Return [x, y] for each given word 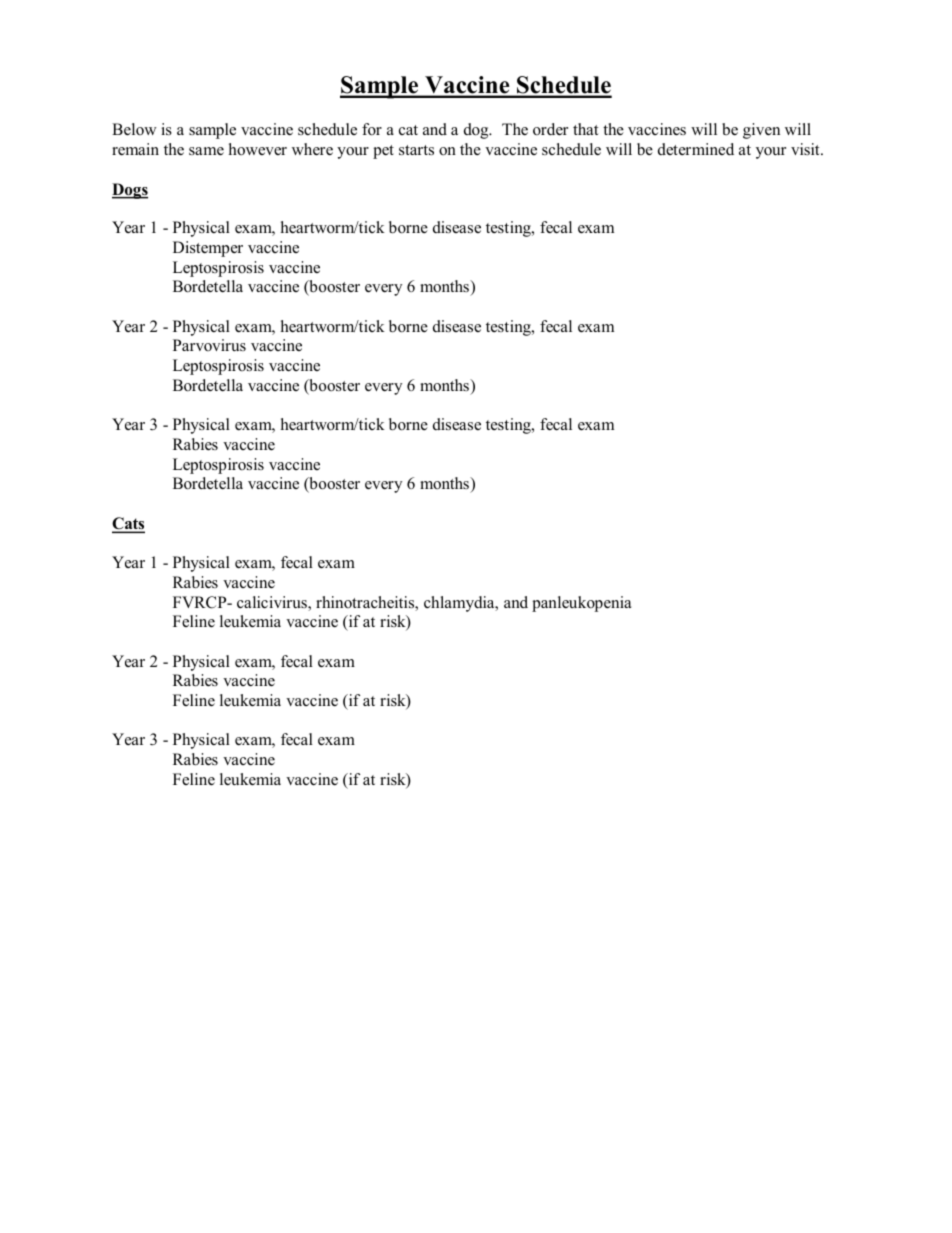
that [585, 129]
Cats [128, 525]
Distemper [208, 249]
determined [696, 149]
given [761, 131]
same [206, 151]
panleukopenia [581, 604]
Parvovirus [209, 345]
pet [383, 152]
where [312, 149]
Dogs [130, 191]
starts [416, 150]
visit [806, 149]
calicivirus [273, 603]
